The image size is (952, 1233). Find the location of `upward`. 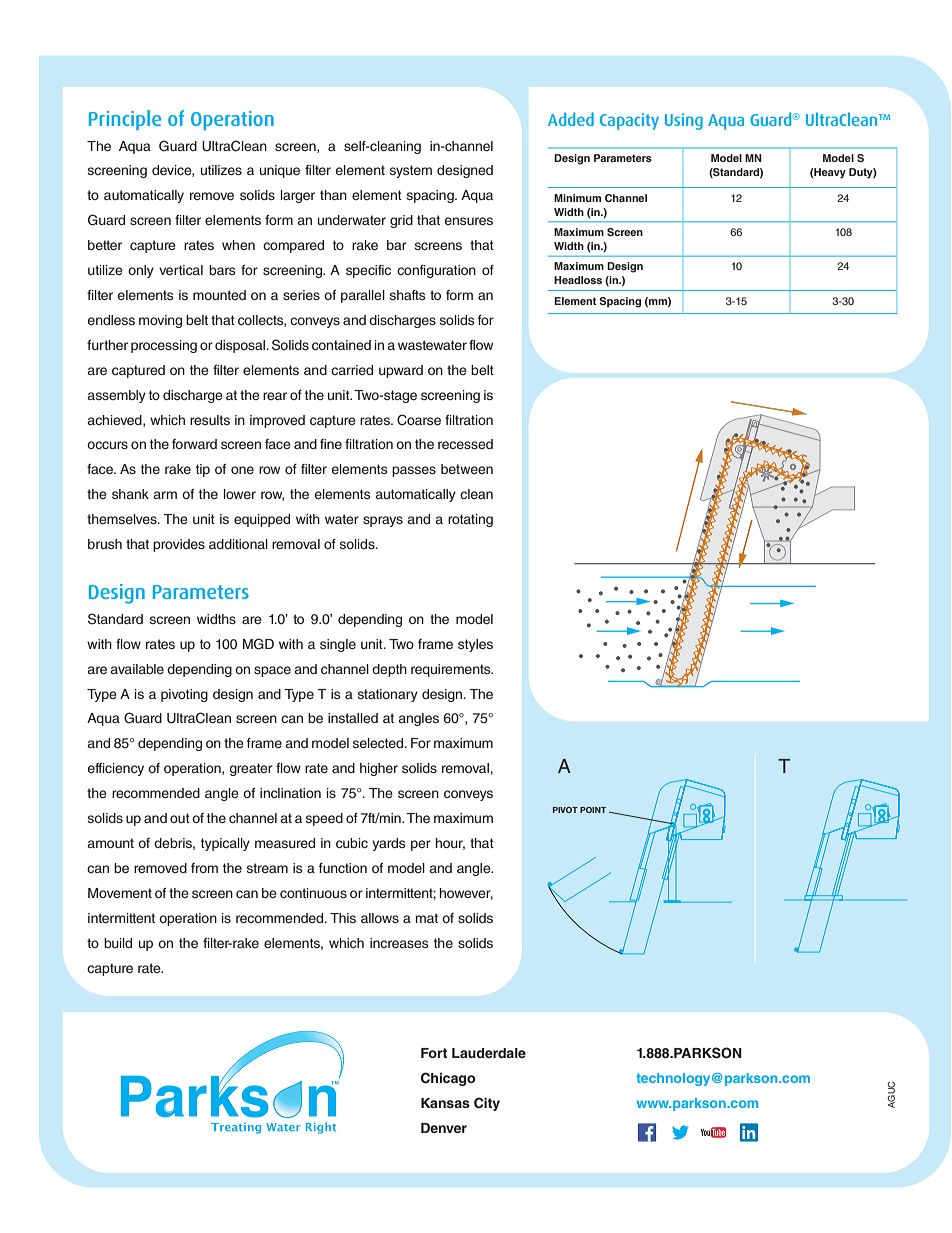

upward is located at coordinates (401, 371).
